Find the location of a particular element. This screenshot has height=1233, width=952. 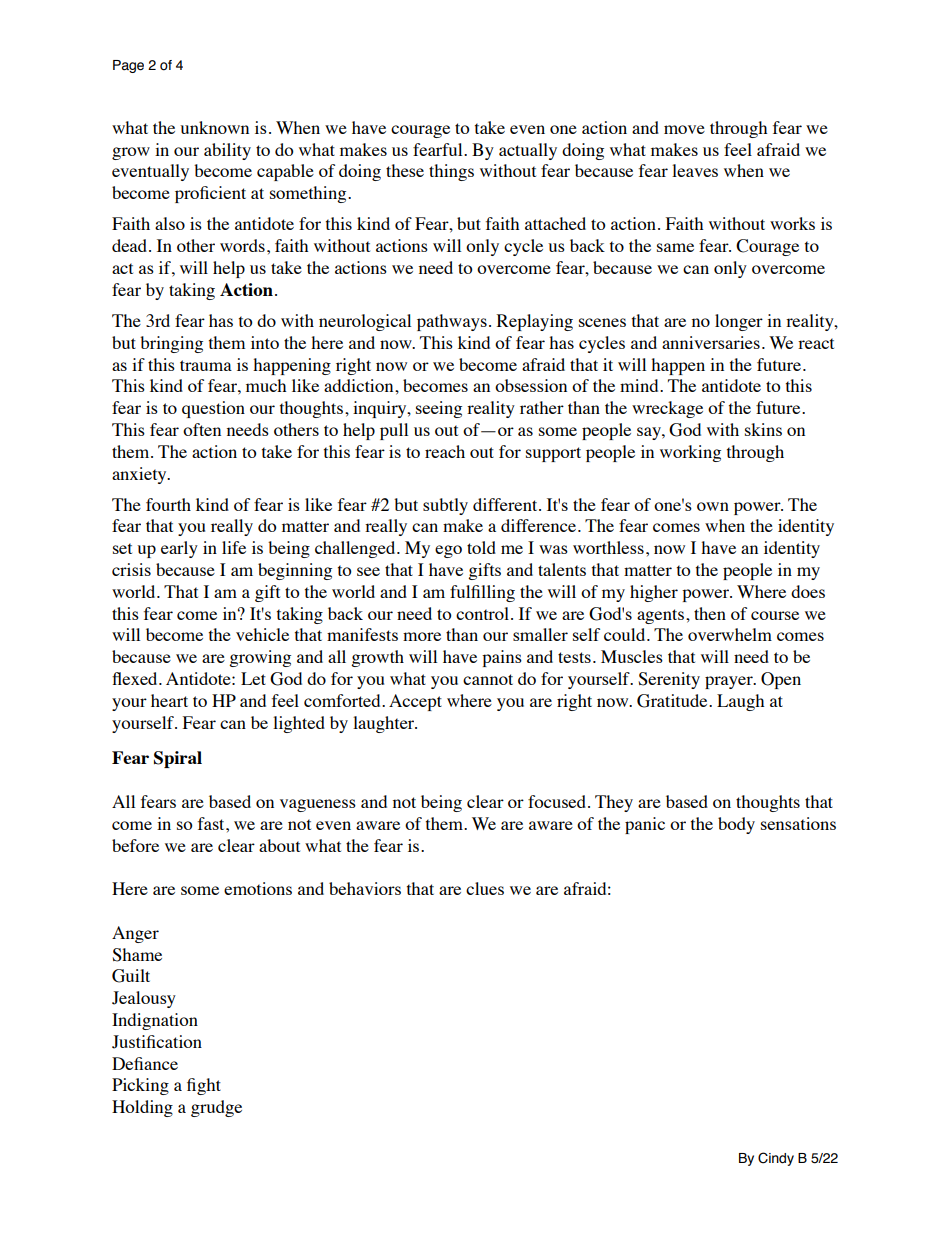

unknown is located at coordinates (214, 127).
